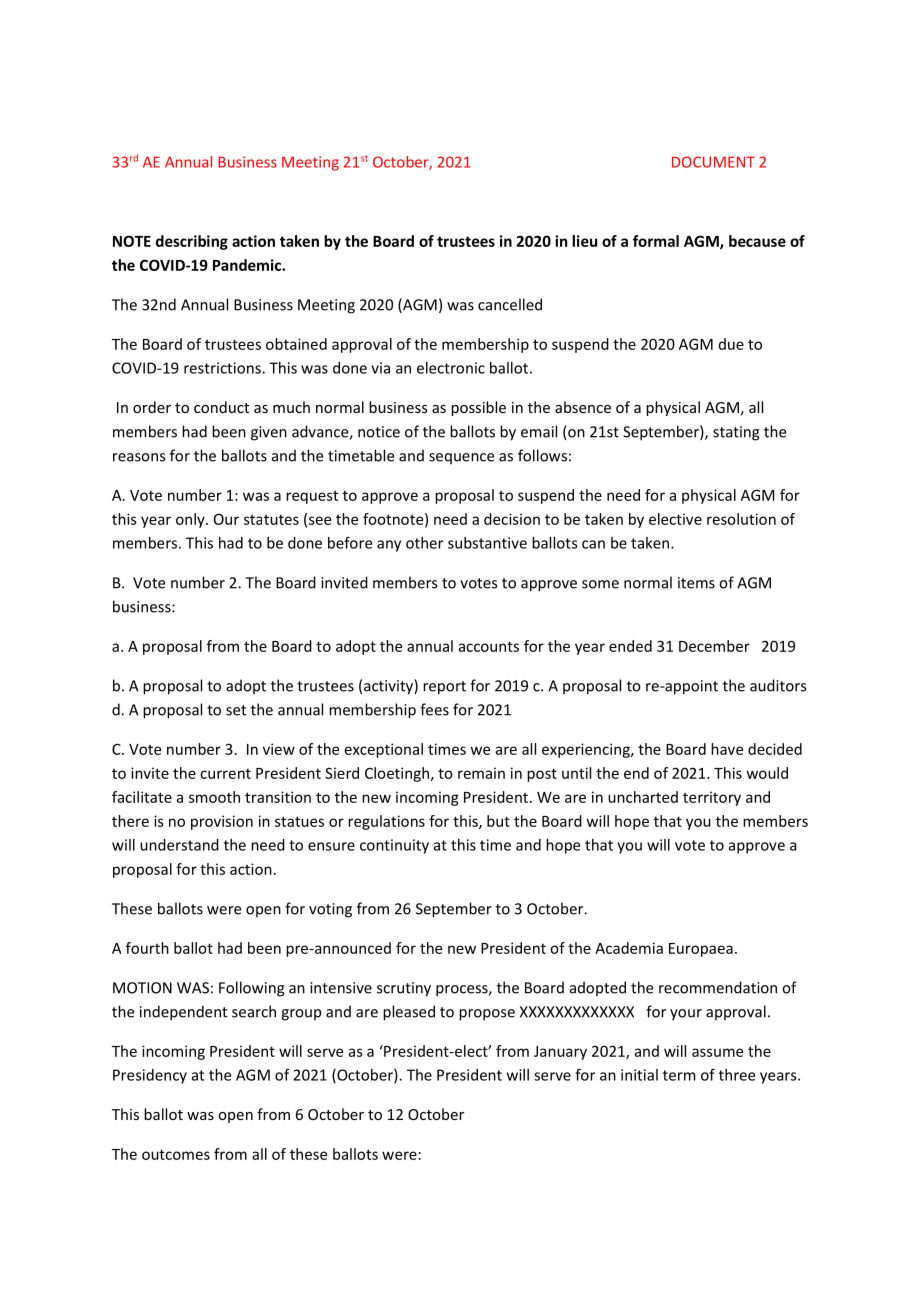 The width and height of the screenshot is (924, 1308). Describe the element at coordinates (176, 1154) in the screenshot. I see `outcomes` at that location.
